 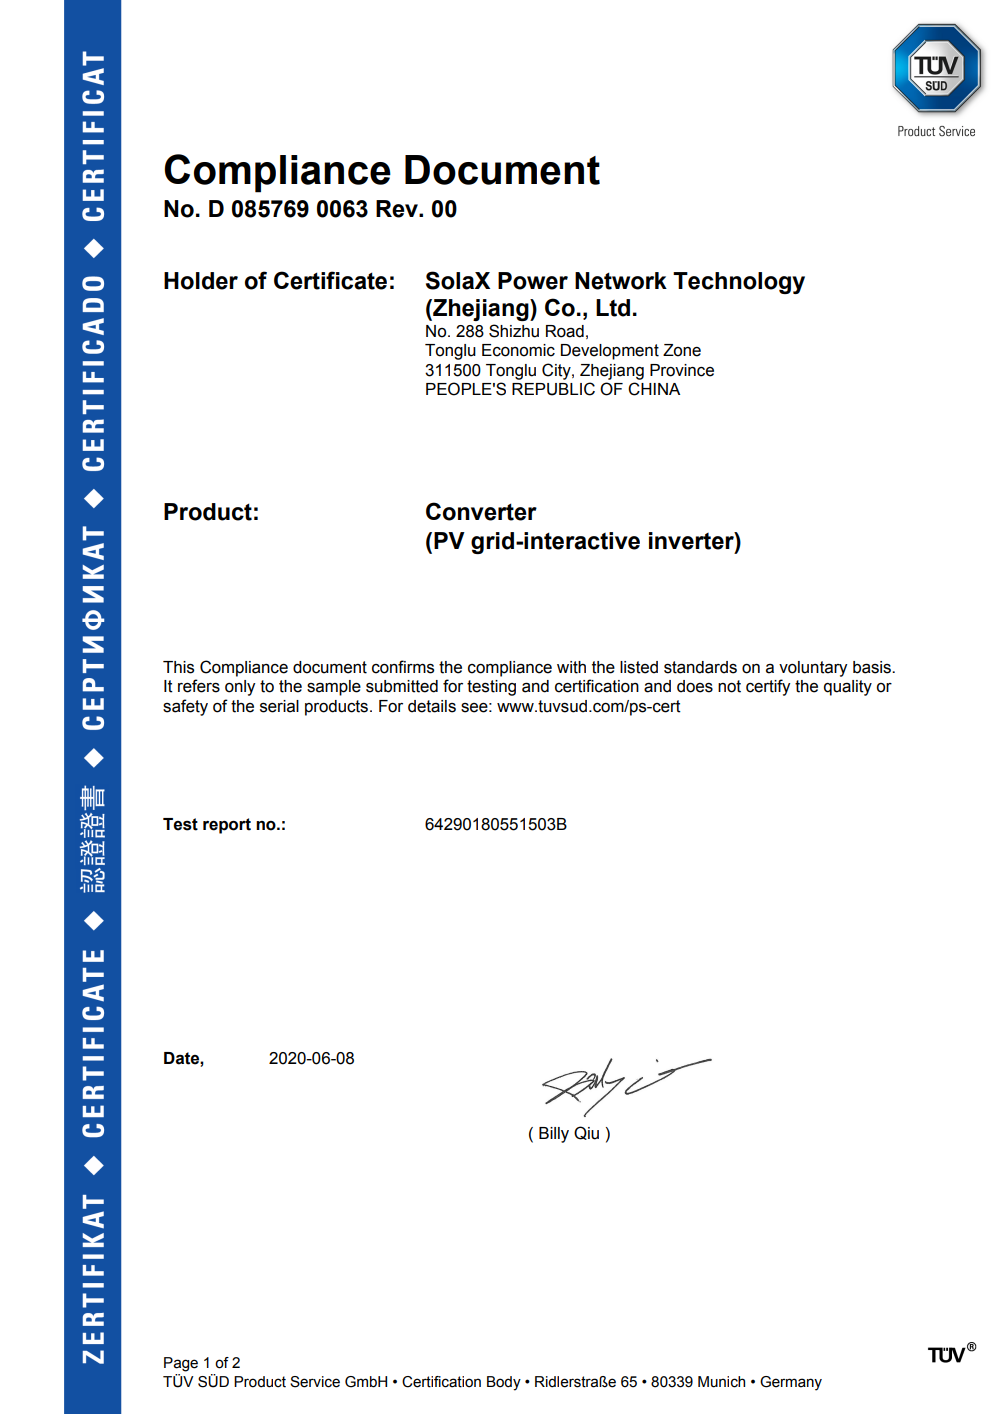 I want to click on Body, so click(x=504, y=1383).
